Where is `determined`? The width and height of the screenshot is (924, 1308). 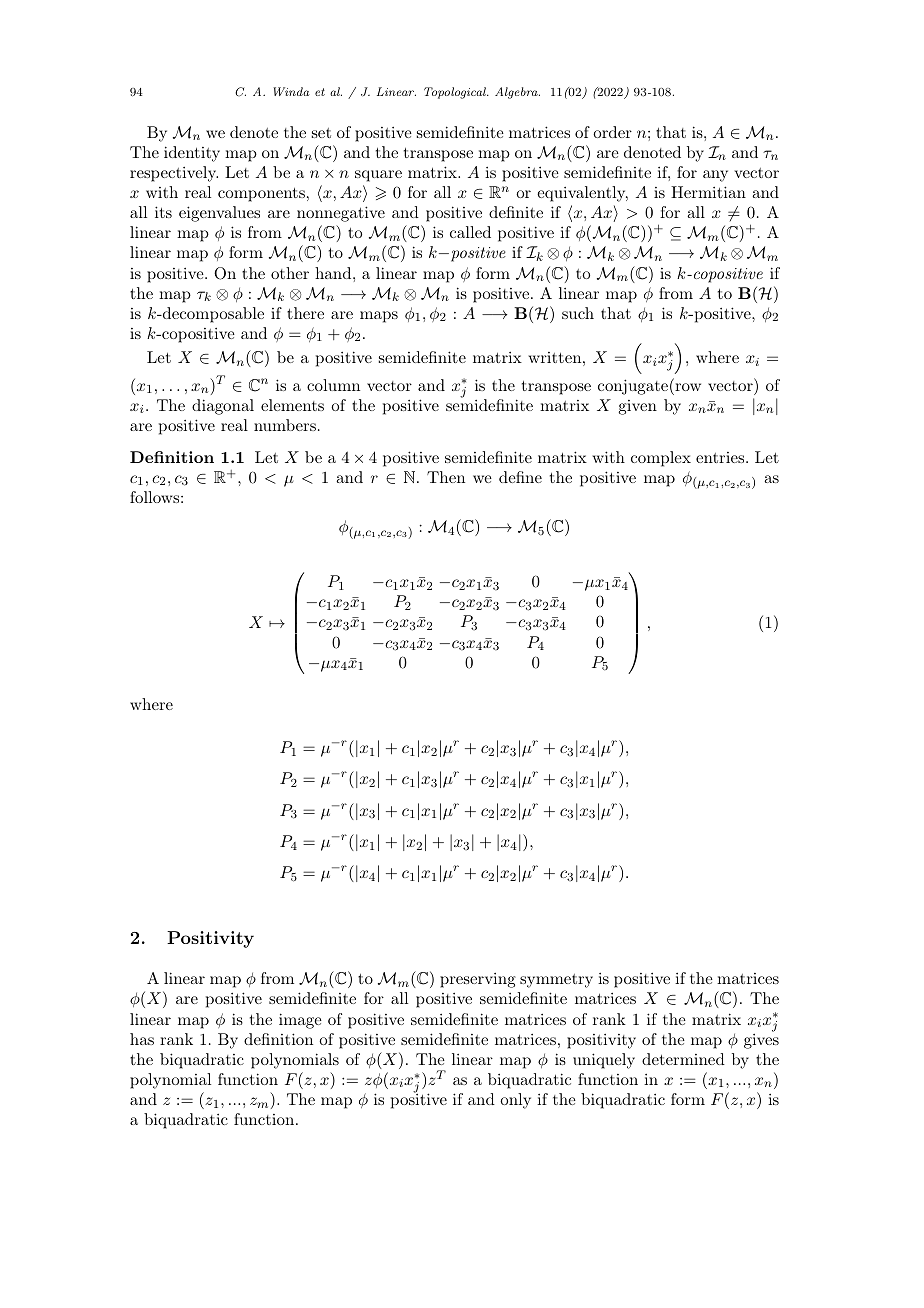 determined is located at coordinates (683, 1059).
